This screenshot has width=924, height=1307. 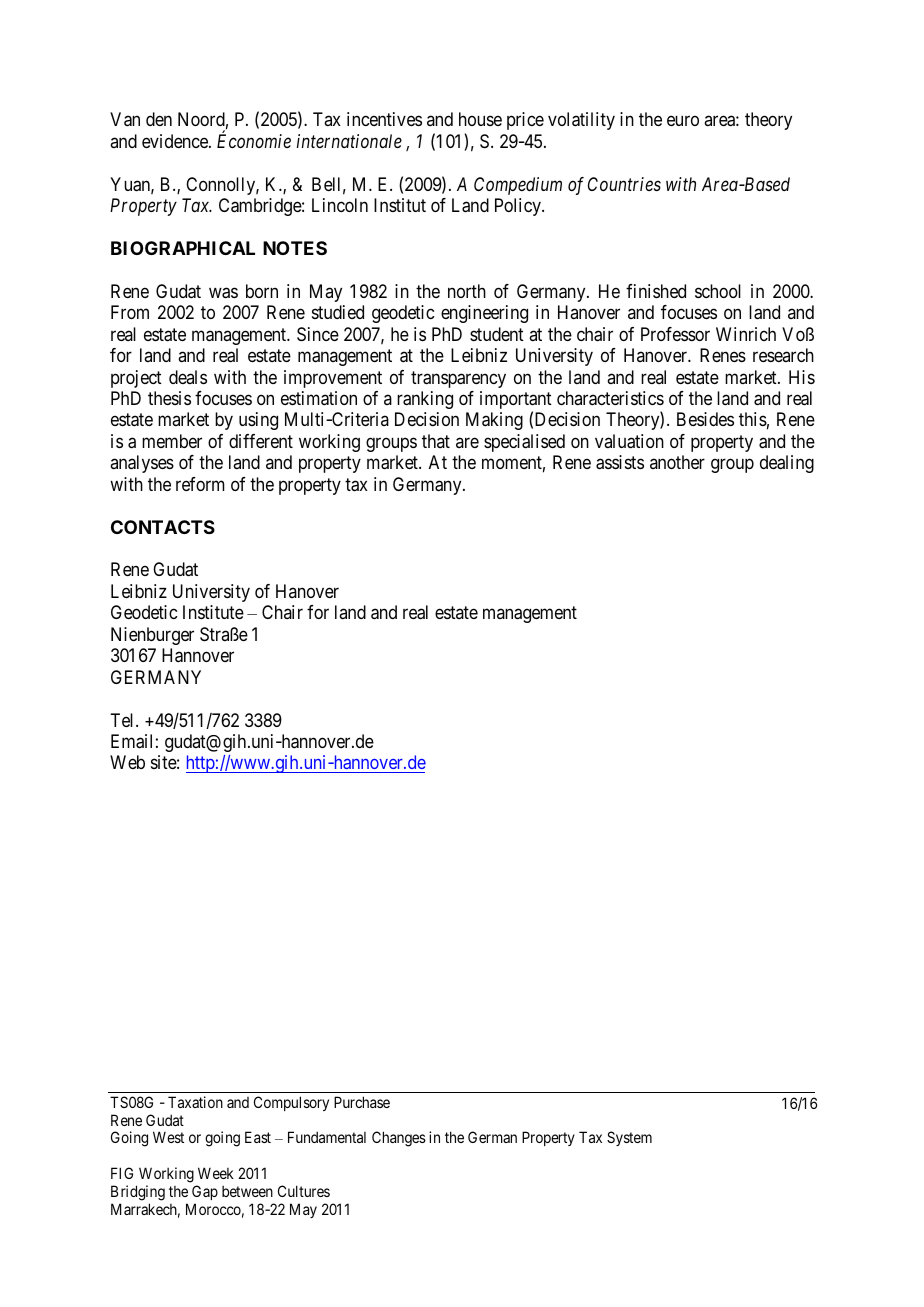 What do you see at coordinates (683, 121) in the screenshot?
I see `euro` at bounding box center [683, 121].
